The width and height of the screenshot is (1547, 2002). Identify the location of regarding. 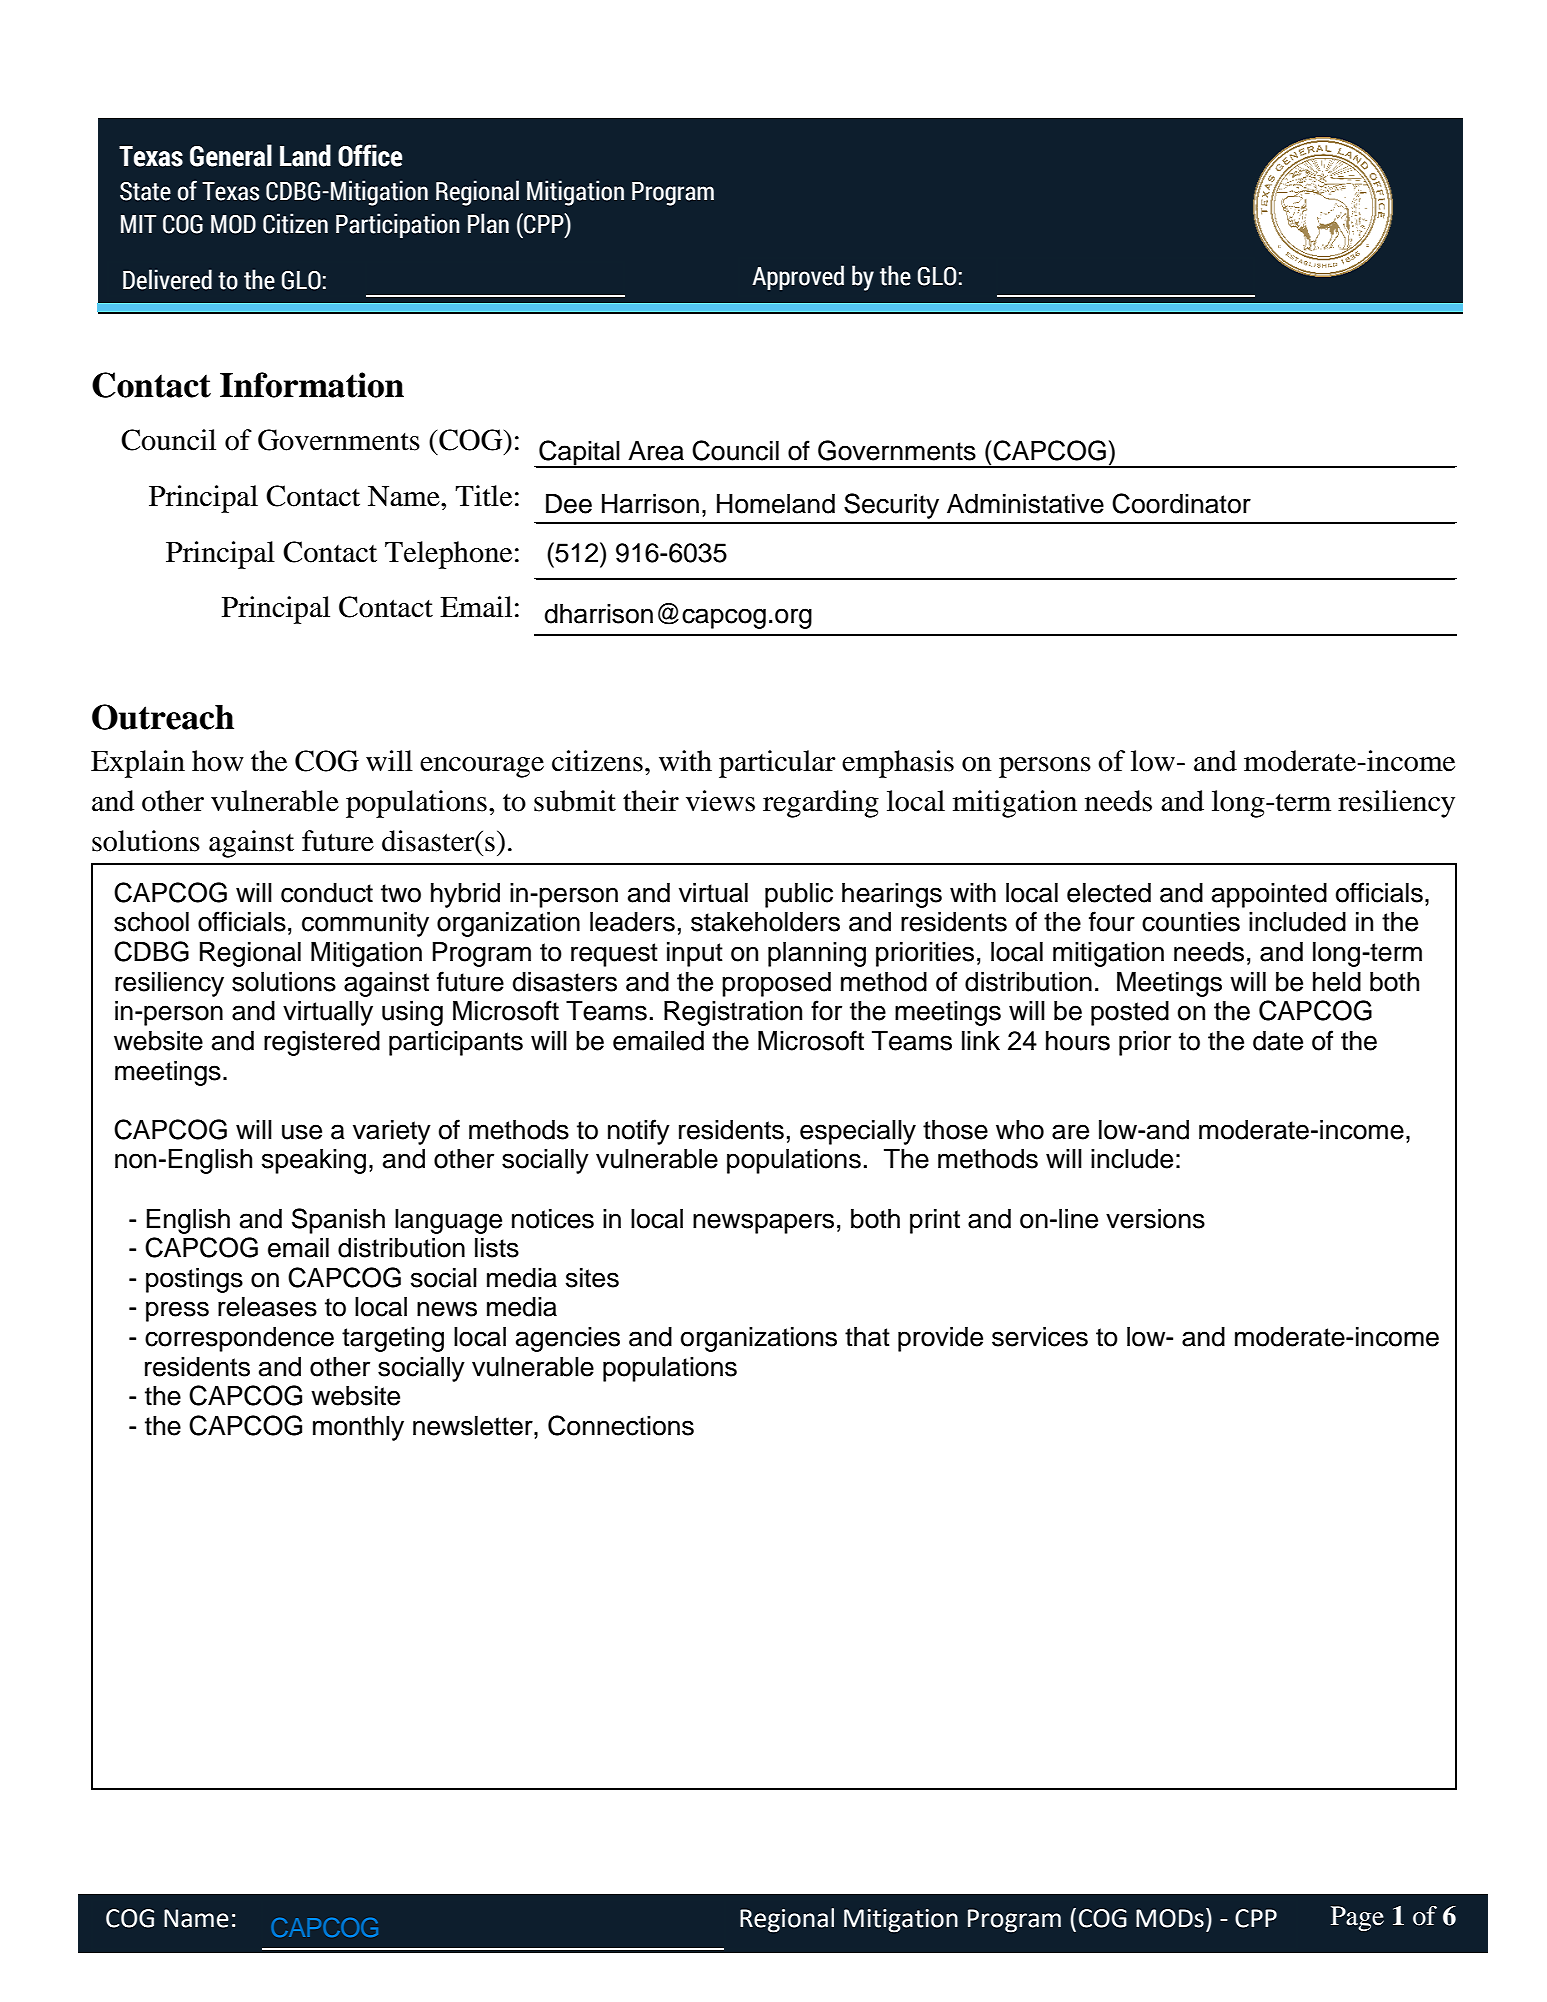
(821, 804).
